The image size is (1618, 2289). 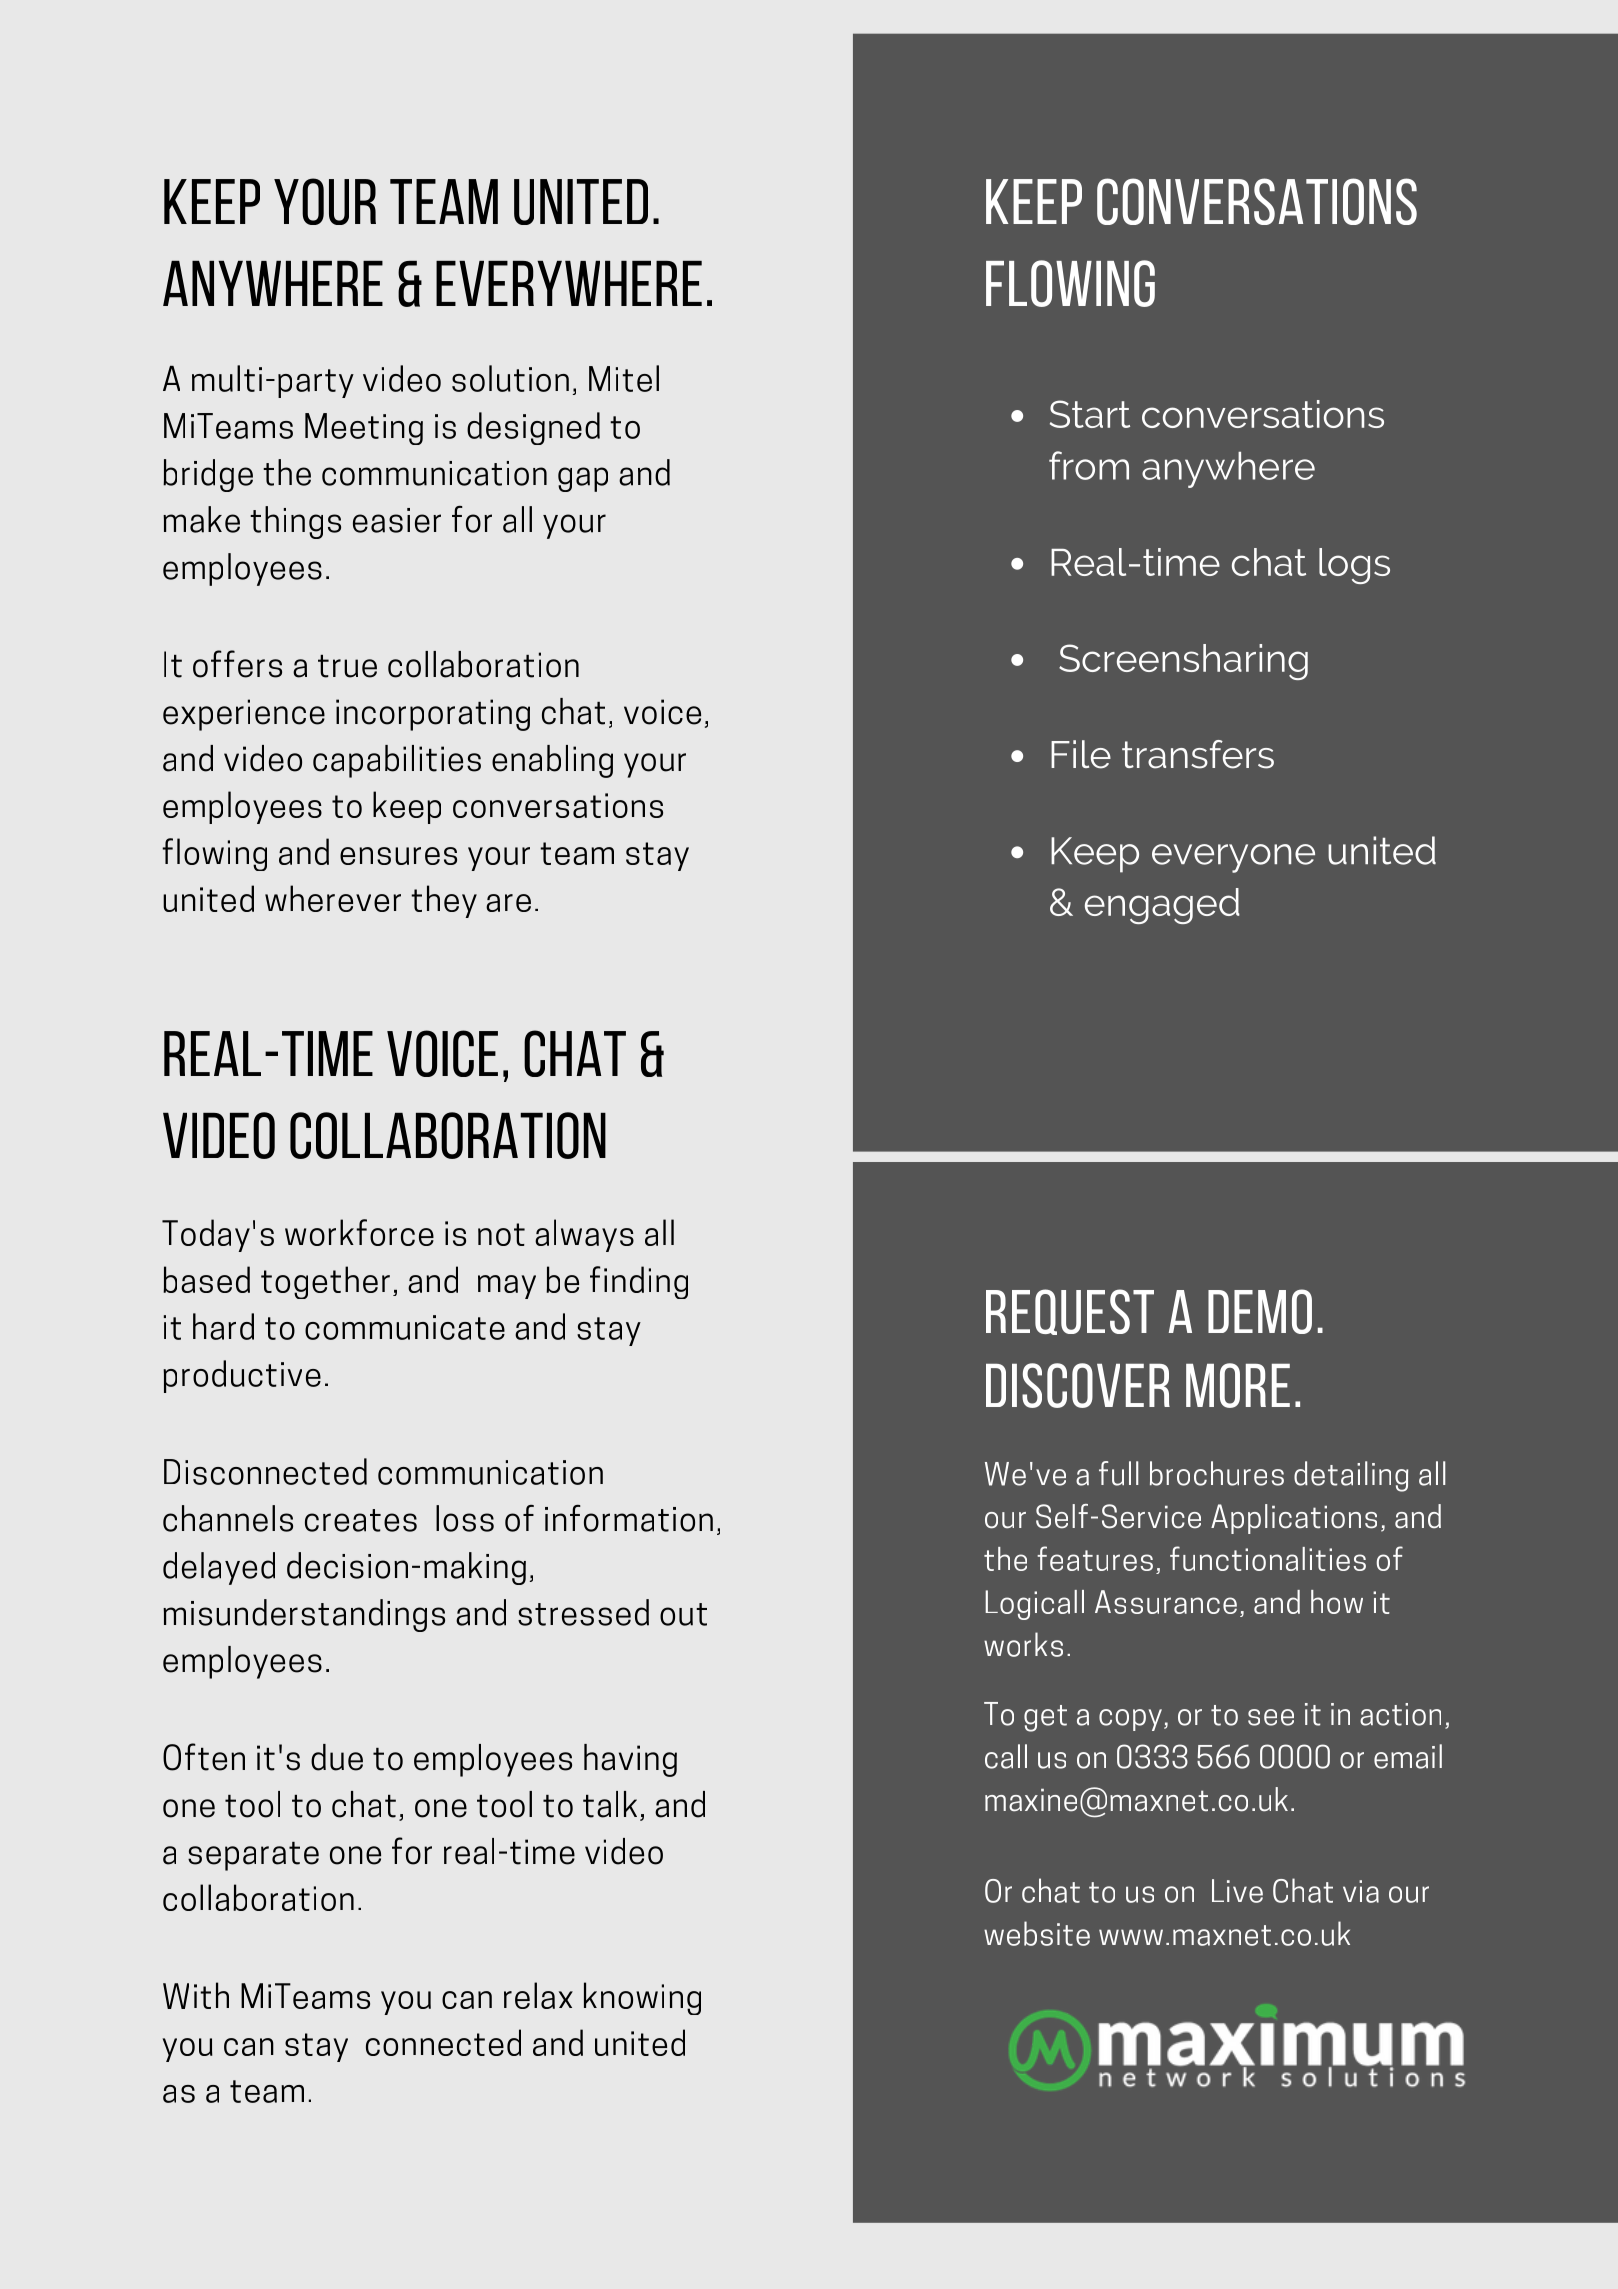 What do you see at coordinates (1237, 1891) in the page?
I see `Live` at bounding box center [1237, 1891].
